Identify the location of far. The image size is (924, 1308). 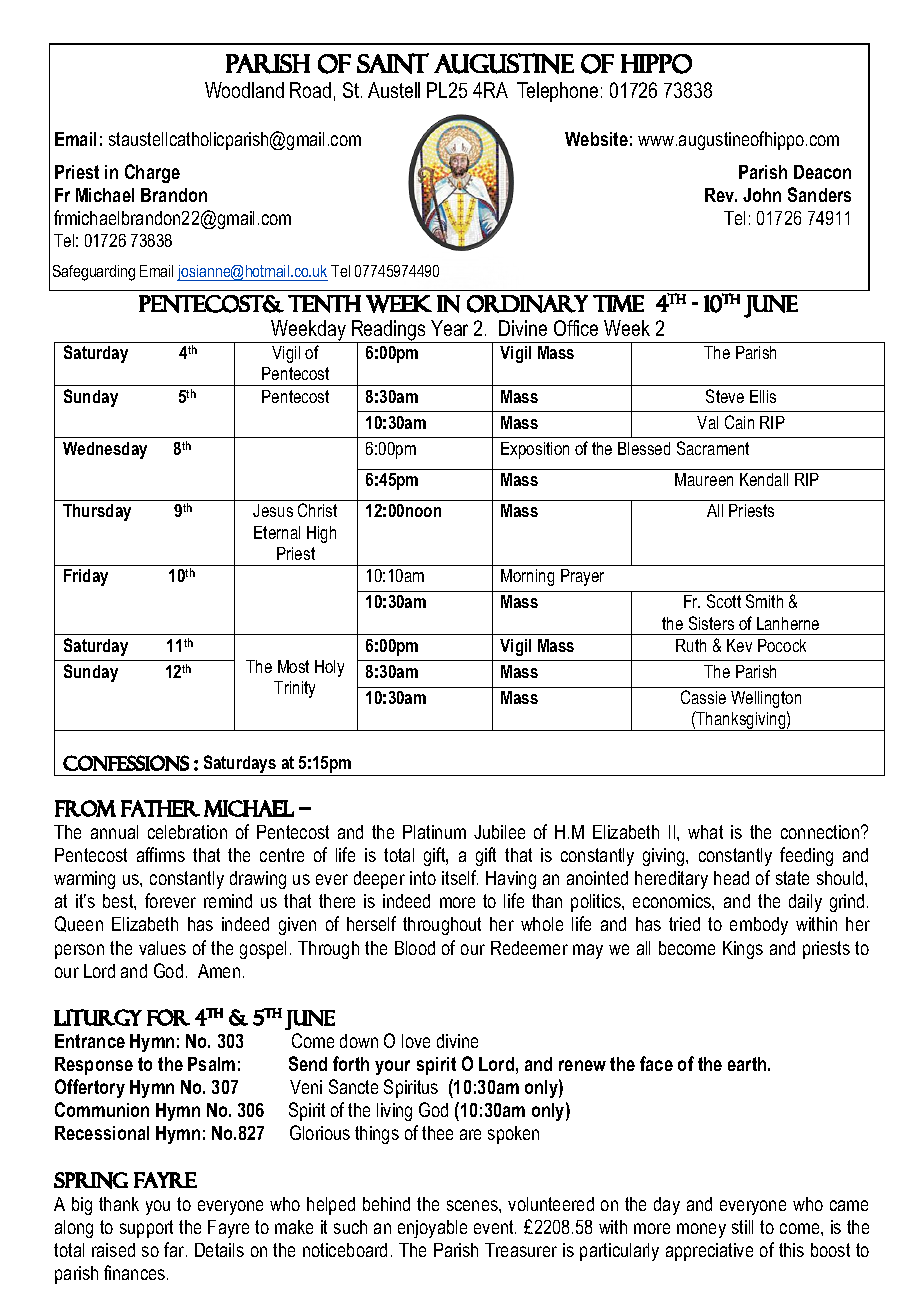
(175, 1249).
